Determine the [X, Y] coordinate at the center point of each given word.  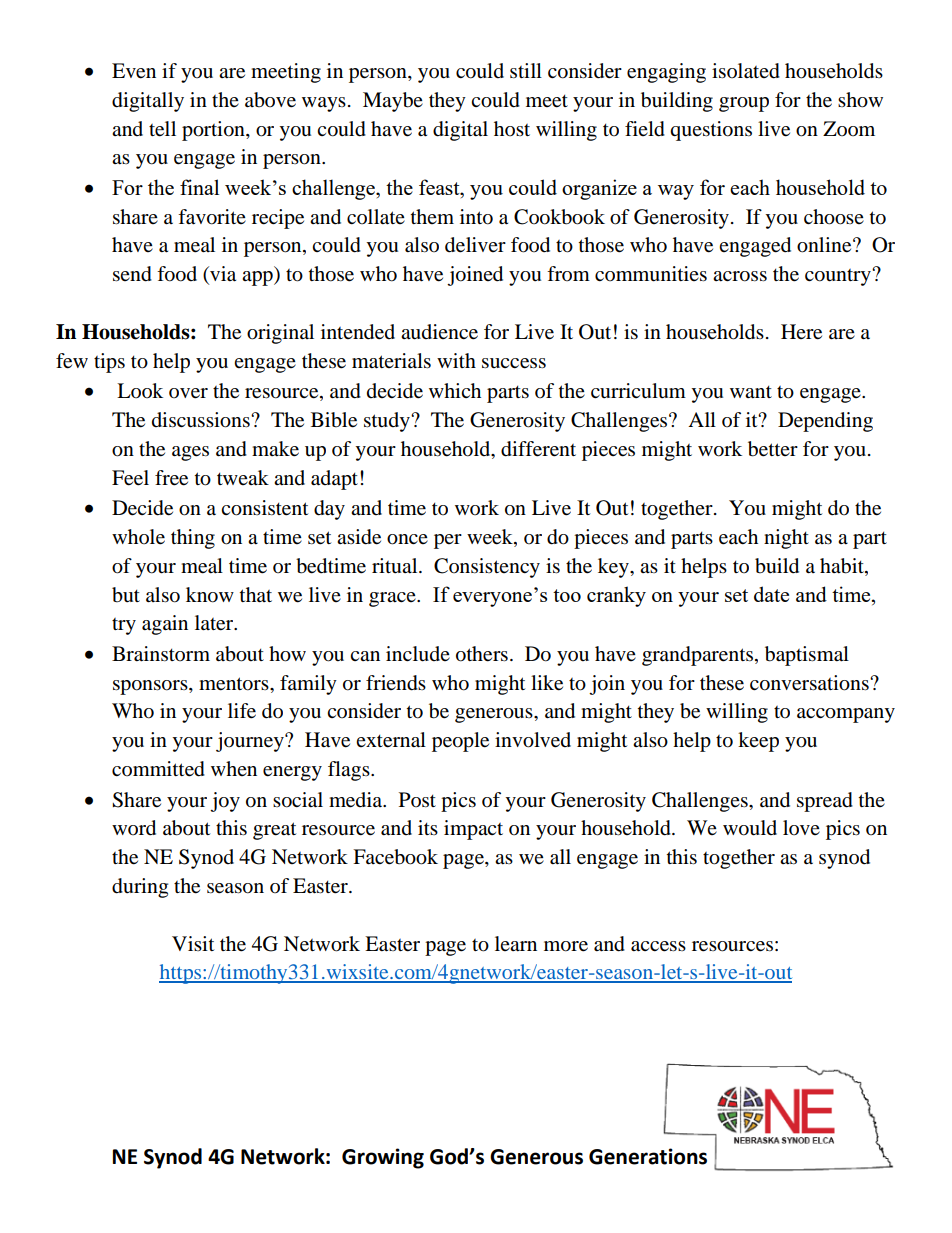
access [658, 946]
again [165, 625]
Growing [383, 1158]
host [512, 129]
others [482, 654]
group [744, 104]
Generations [648, 1156]
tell [162, 129]
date [771, 594]
